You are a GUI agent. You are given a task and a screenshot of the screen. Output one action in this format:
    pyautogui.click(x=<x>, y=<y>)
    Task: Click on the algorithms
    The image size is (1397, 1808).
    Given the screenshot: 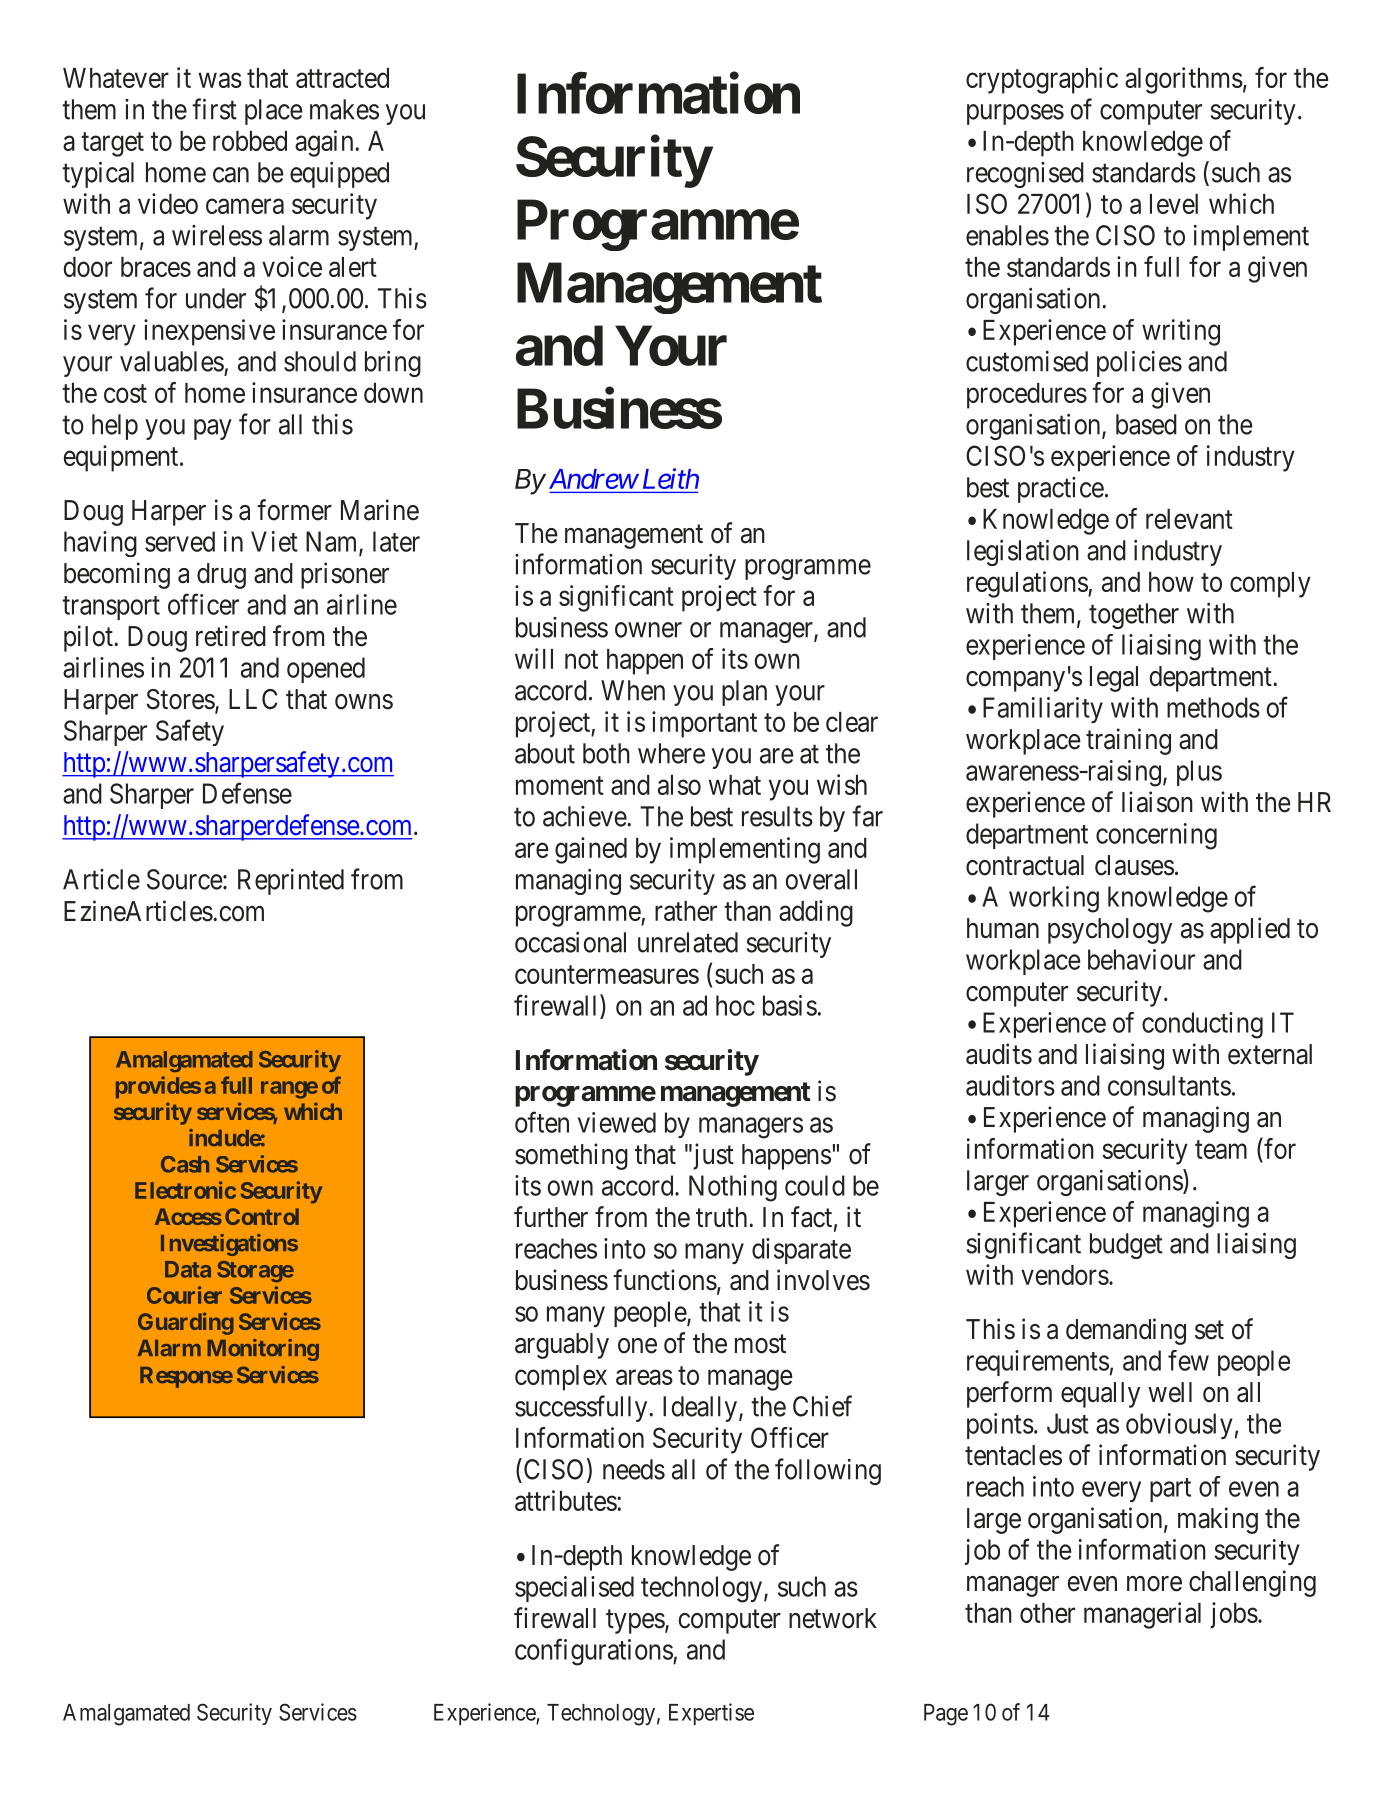 What is the action you would take?
    pyautogui.click(x=1184, y=80)
